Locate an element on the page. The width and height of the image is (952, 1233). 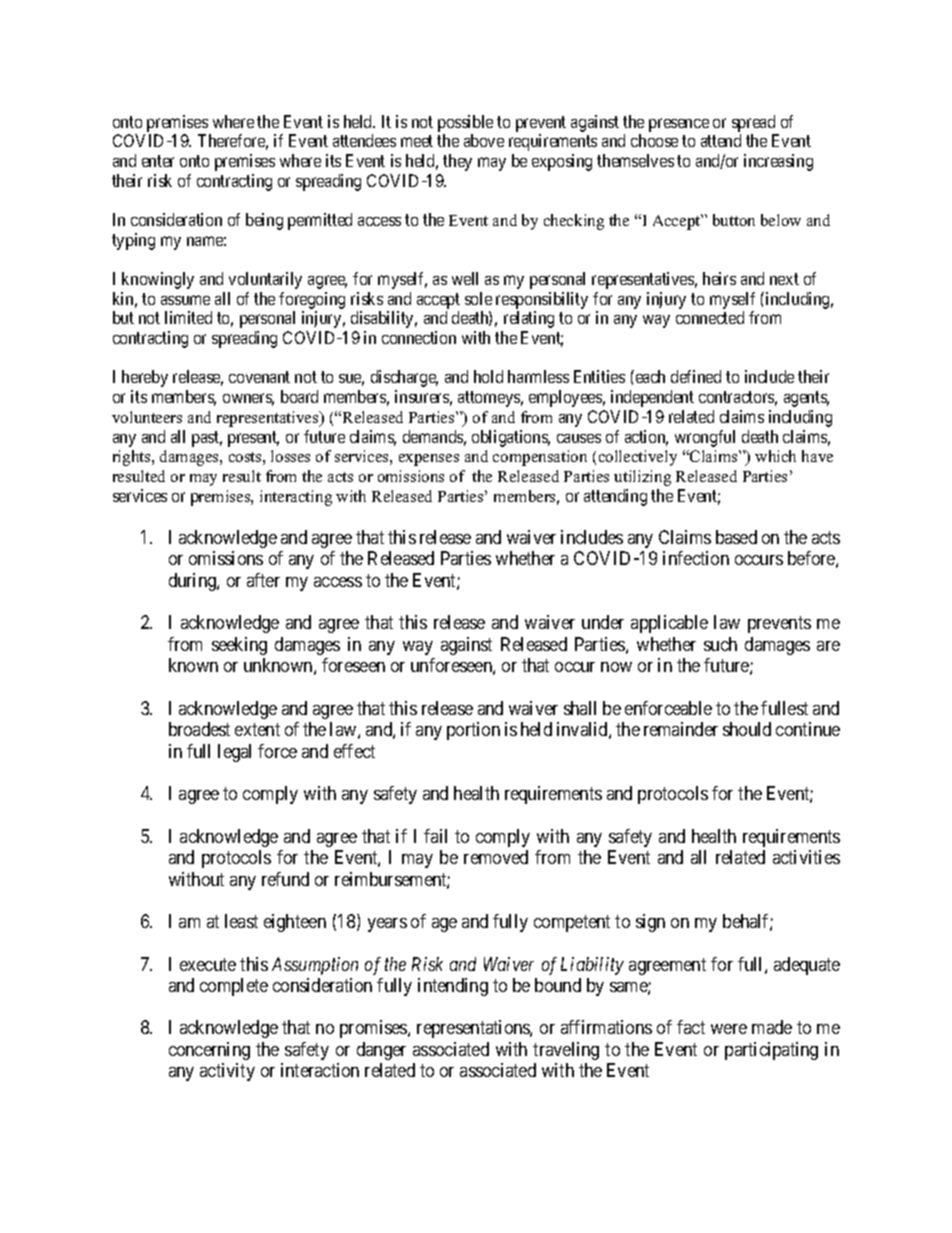
such is located at coordinates (720, 644).
